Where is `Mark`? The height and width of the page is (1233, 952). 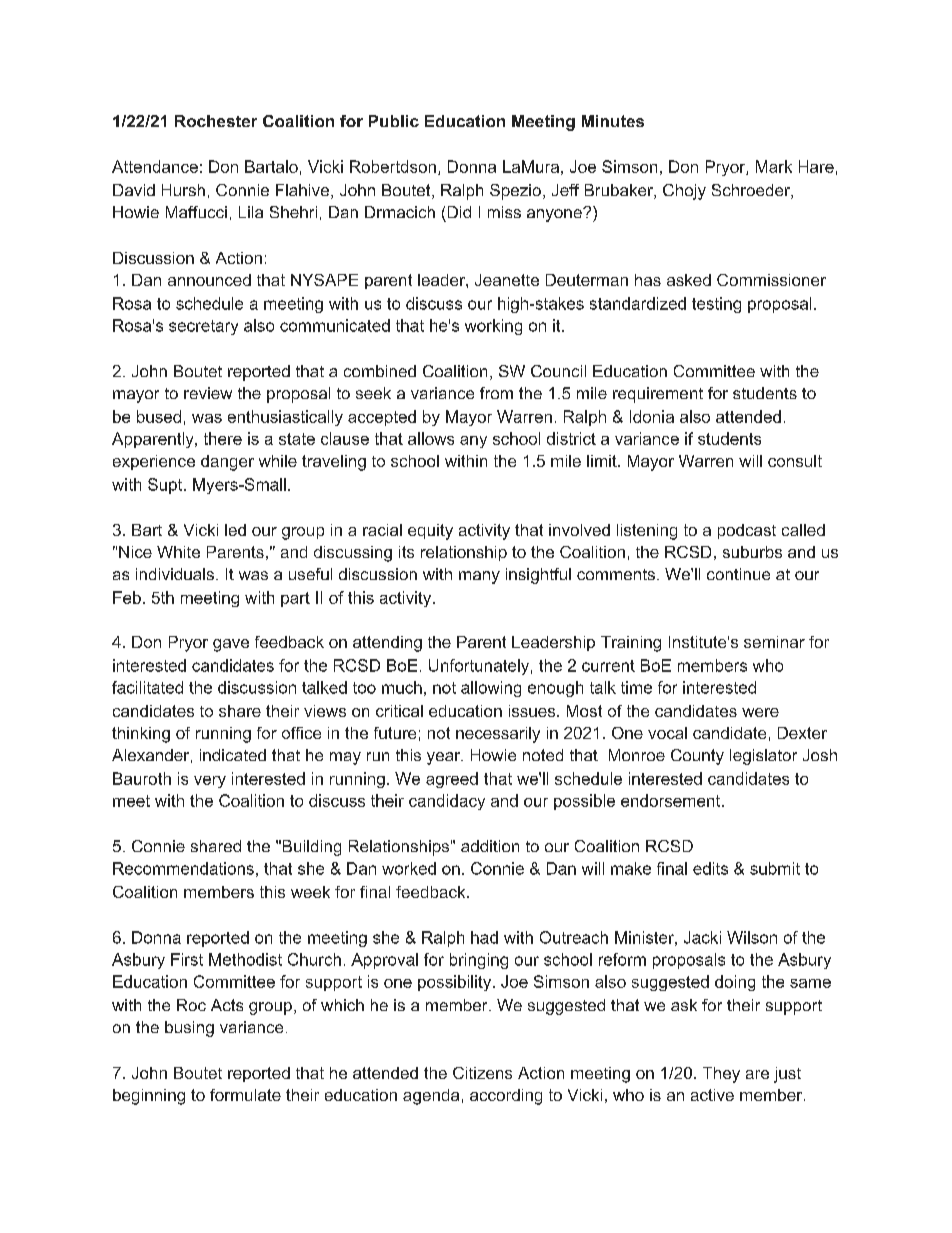 Mark is located at coordinates (774, 166).
